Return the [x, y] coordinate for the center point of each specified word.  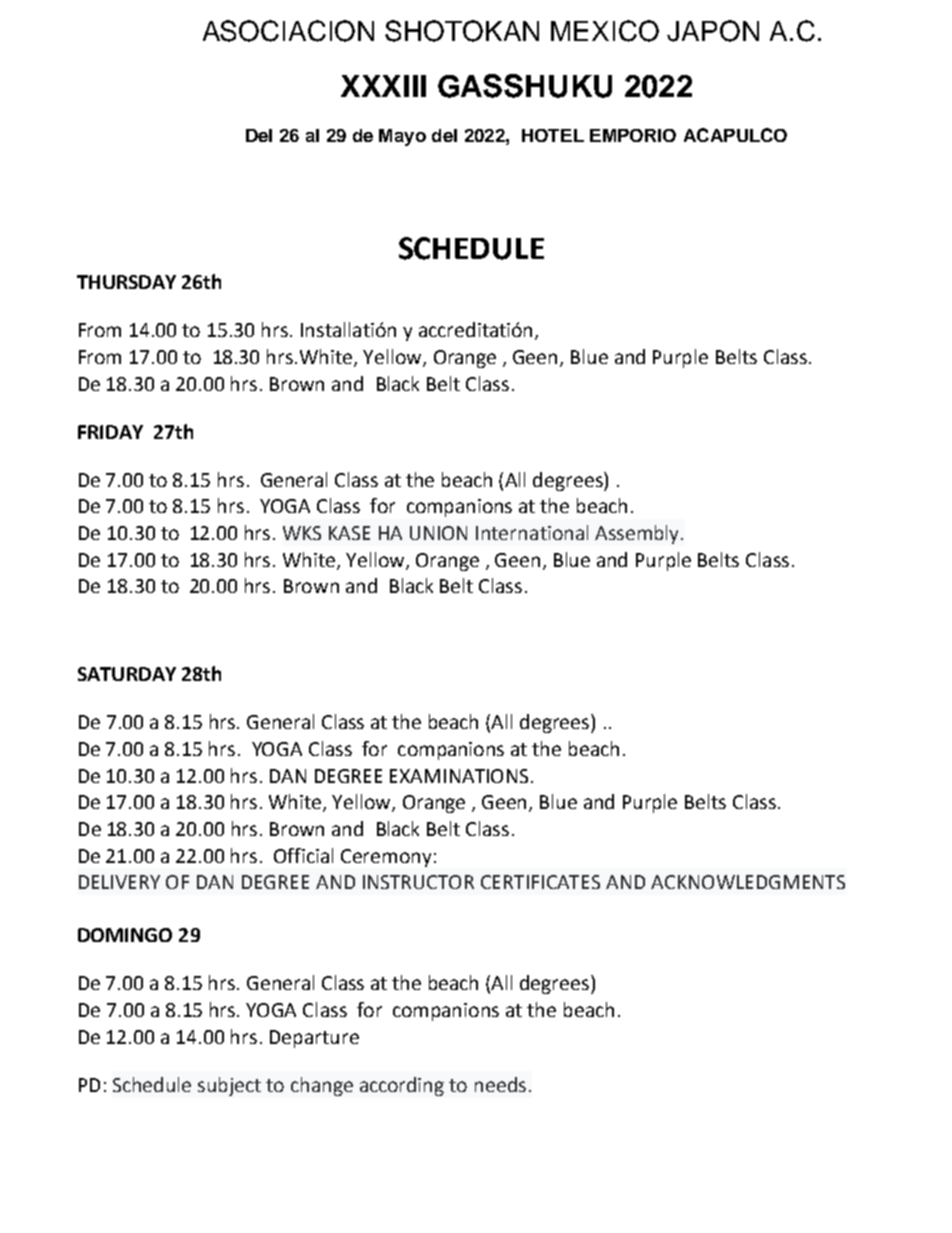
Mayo [402, 137]
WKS [302, 533]
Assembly [636, 534]
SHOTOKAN [462, 31]
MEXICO [605, 31]
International [532, 532]
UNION [438, 533]
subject [229, 1086]
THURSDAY [126, 282]
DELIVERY [119, 882]
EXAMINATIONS [459, 776]
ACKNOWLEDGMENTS [748, 882]
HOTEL [553, 135]
